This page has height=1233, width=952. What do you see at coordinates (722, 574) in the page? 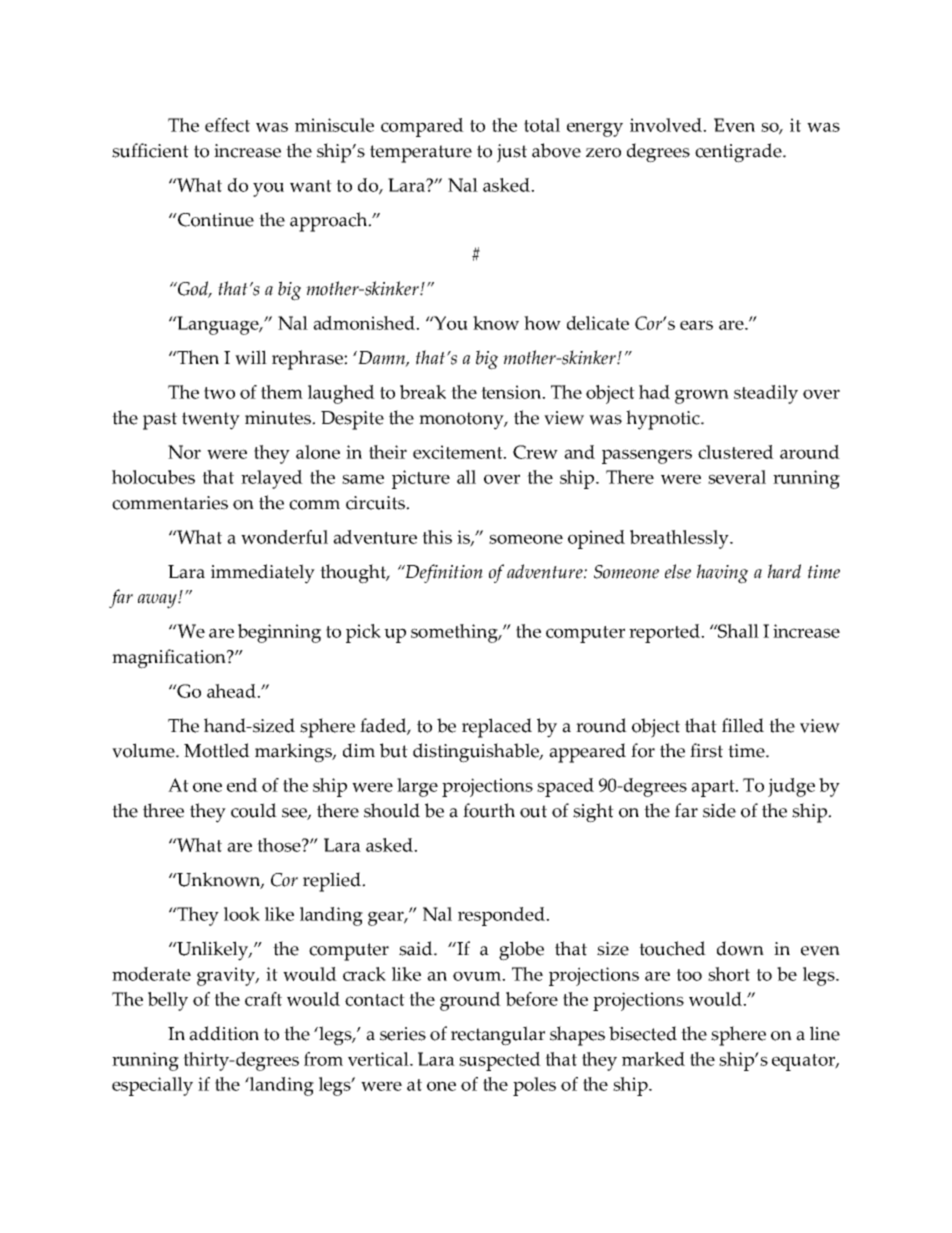
I see `having` at bounding box center [722, 574].
